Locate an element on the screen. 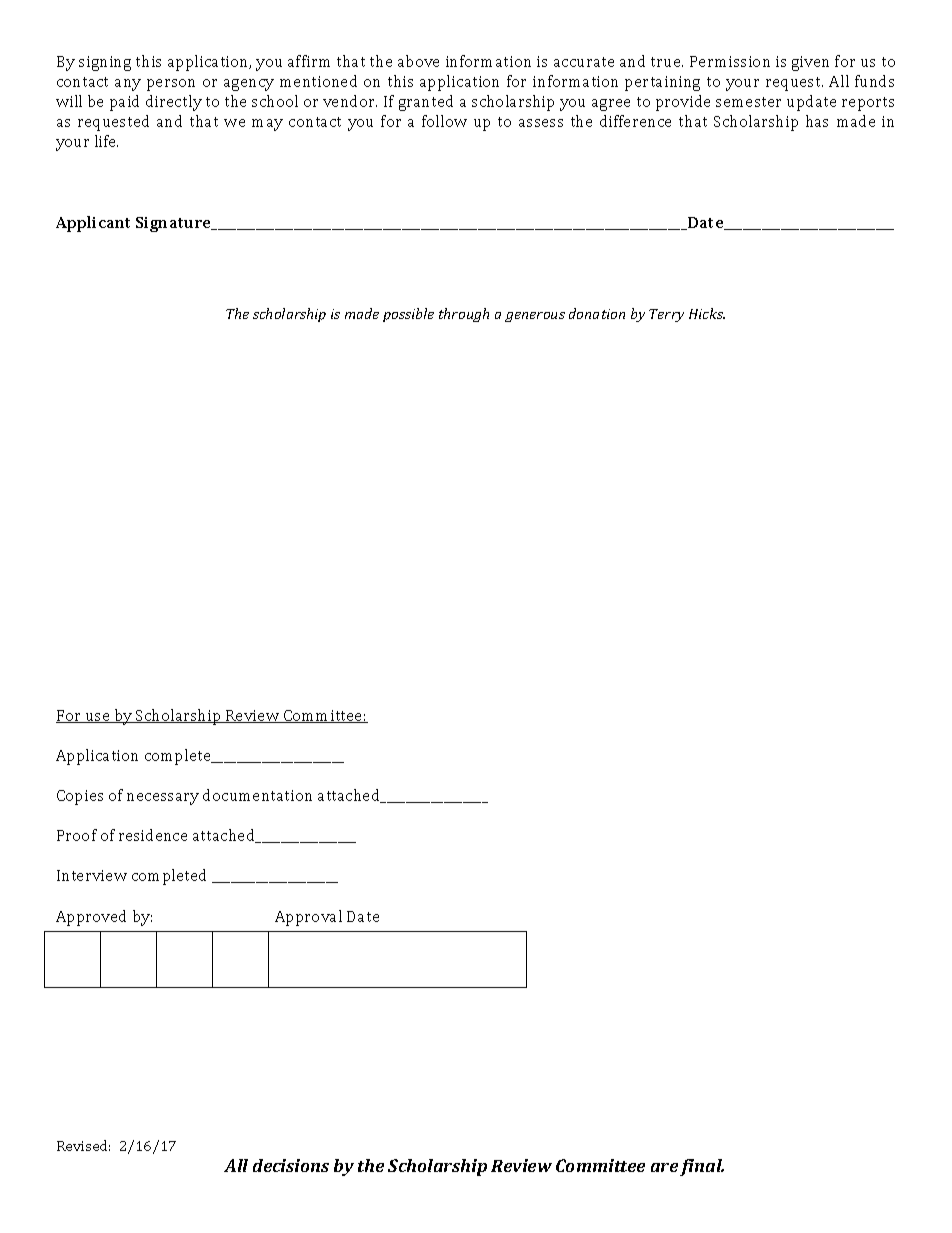 This screenshot has height=1233, width=952. documentation is located at coordinates (257, 795).
